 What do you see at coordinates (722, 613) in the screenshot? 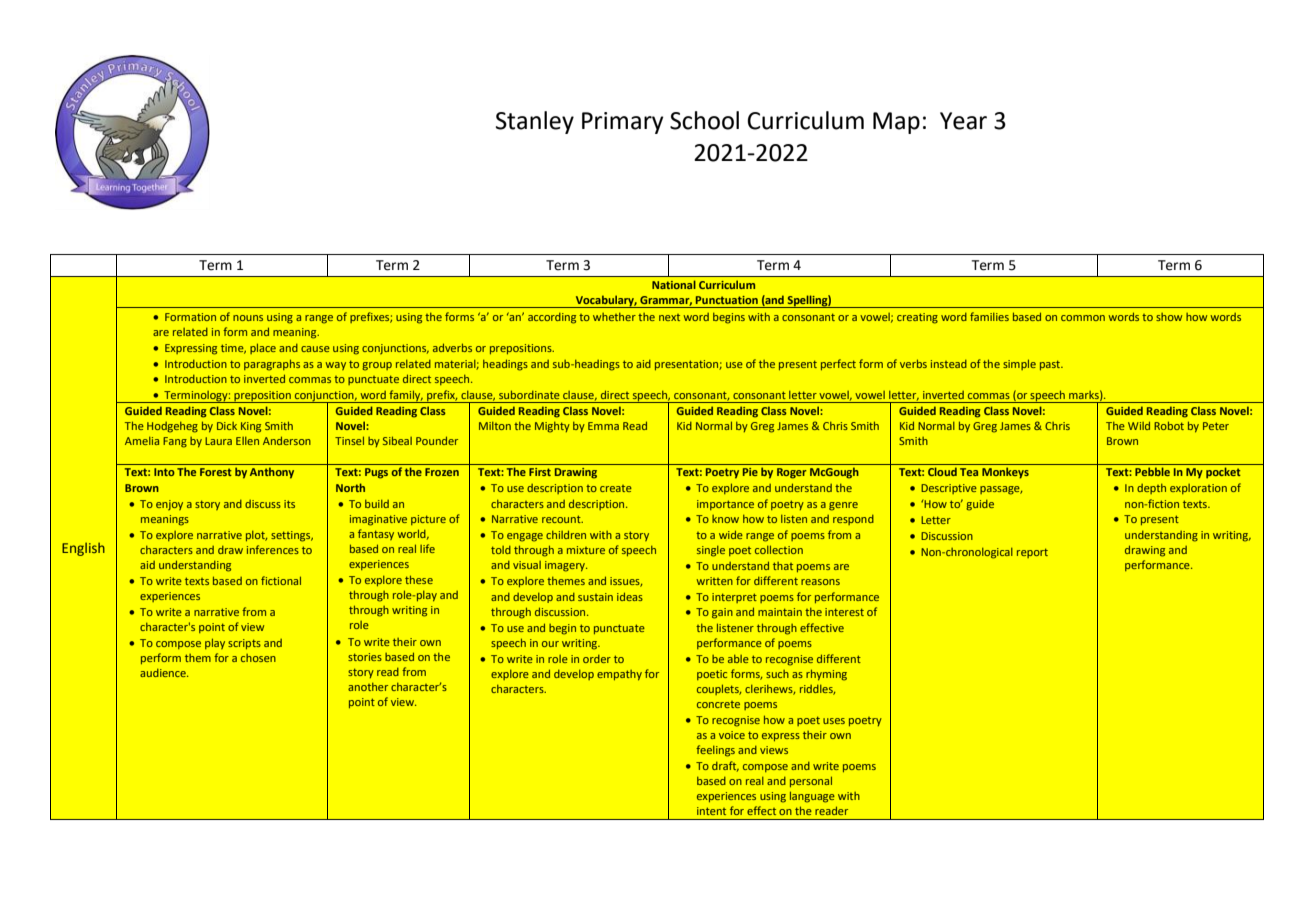
I see `gain` at bounding box center [722, 613].
